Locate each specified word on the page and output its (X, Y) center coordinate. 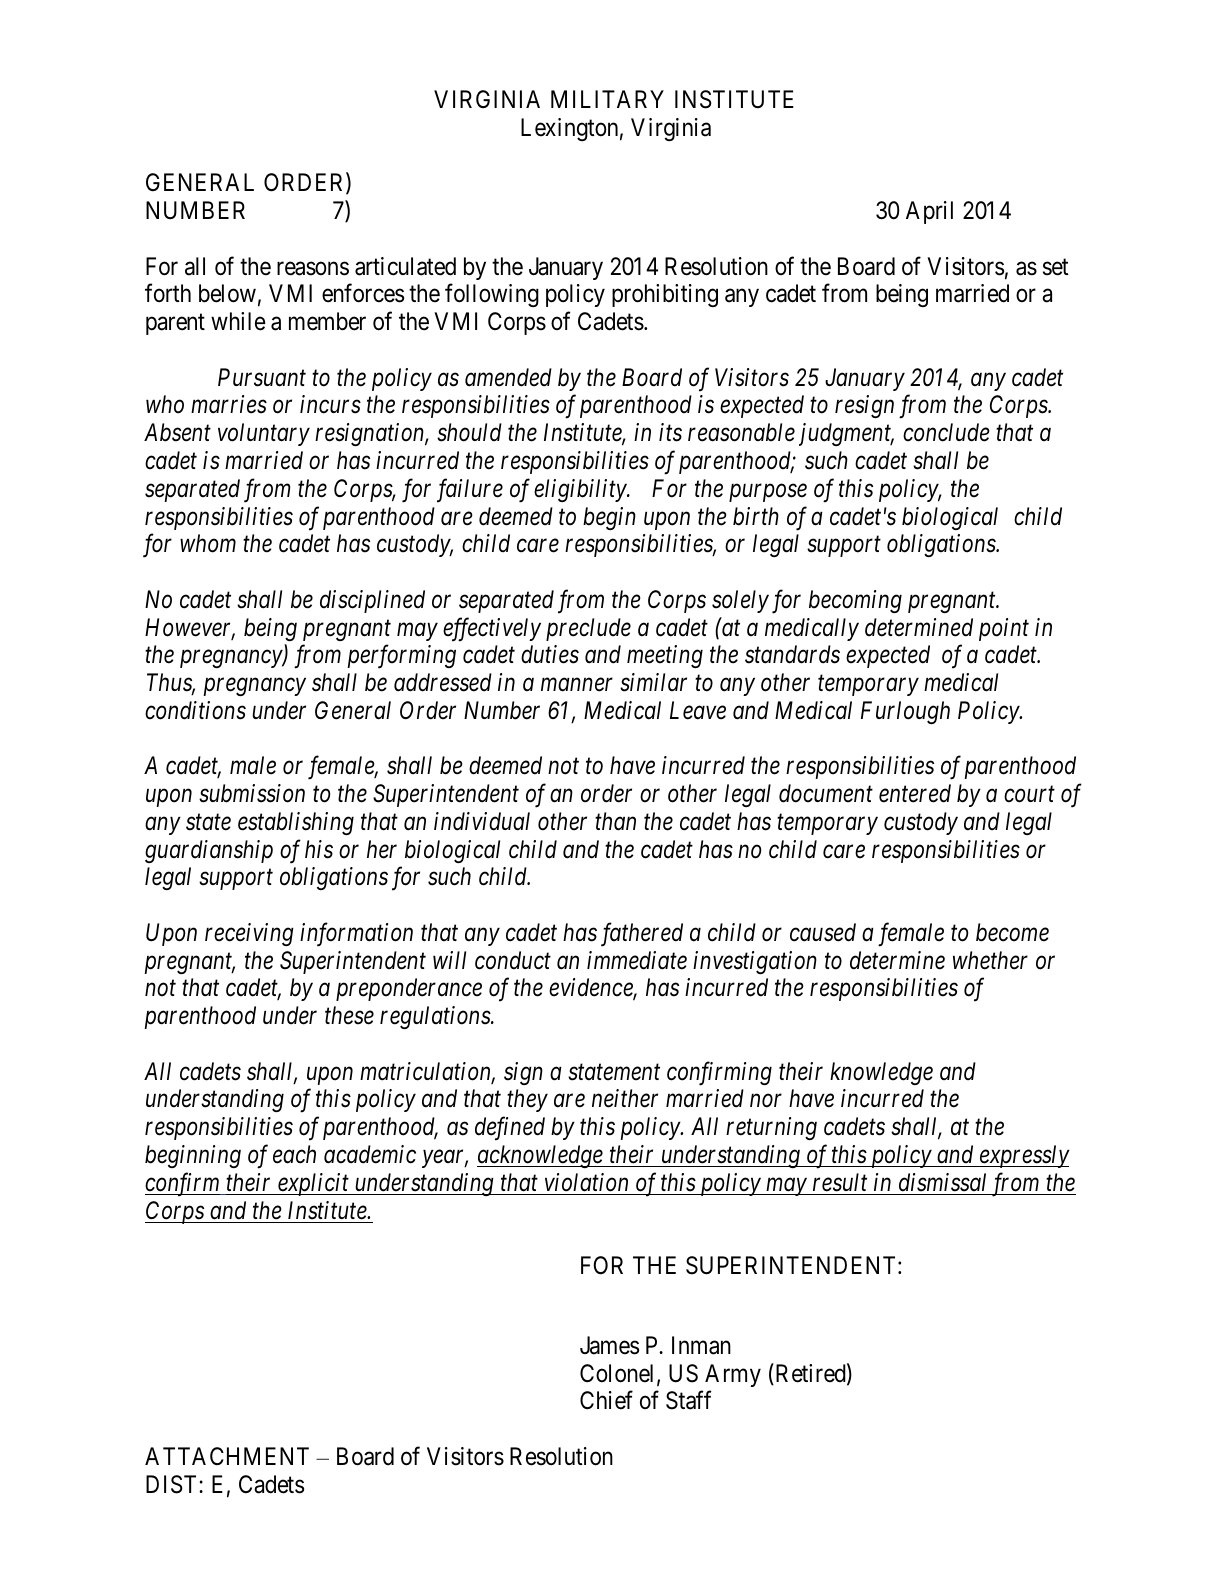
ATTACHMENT (227, 1456)
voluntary (264, 434)
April (929, 212)
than (615, 821)
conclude (946, 432)
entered (915, 793)
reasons (313, 269)
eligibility (581, 490)
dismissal (942, 1182)
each (294, 1154)
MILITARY (607, 99)
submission (252, 793)
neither (625, 1098)
